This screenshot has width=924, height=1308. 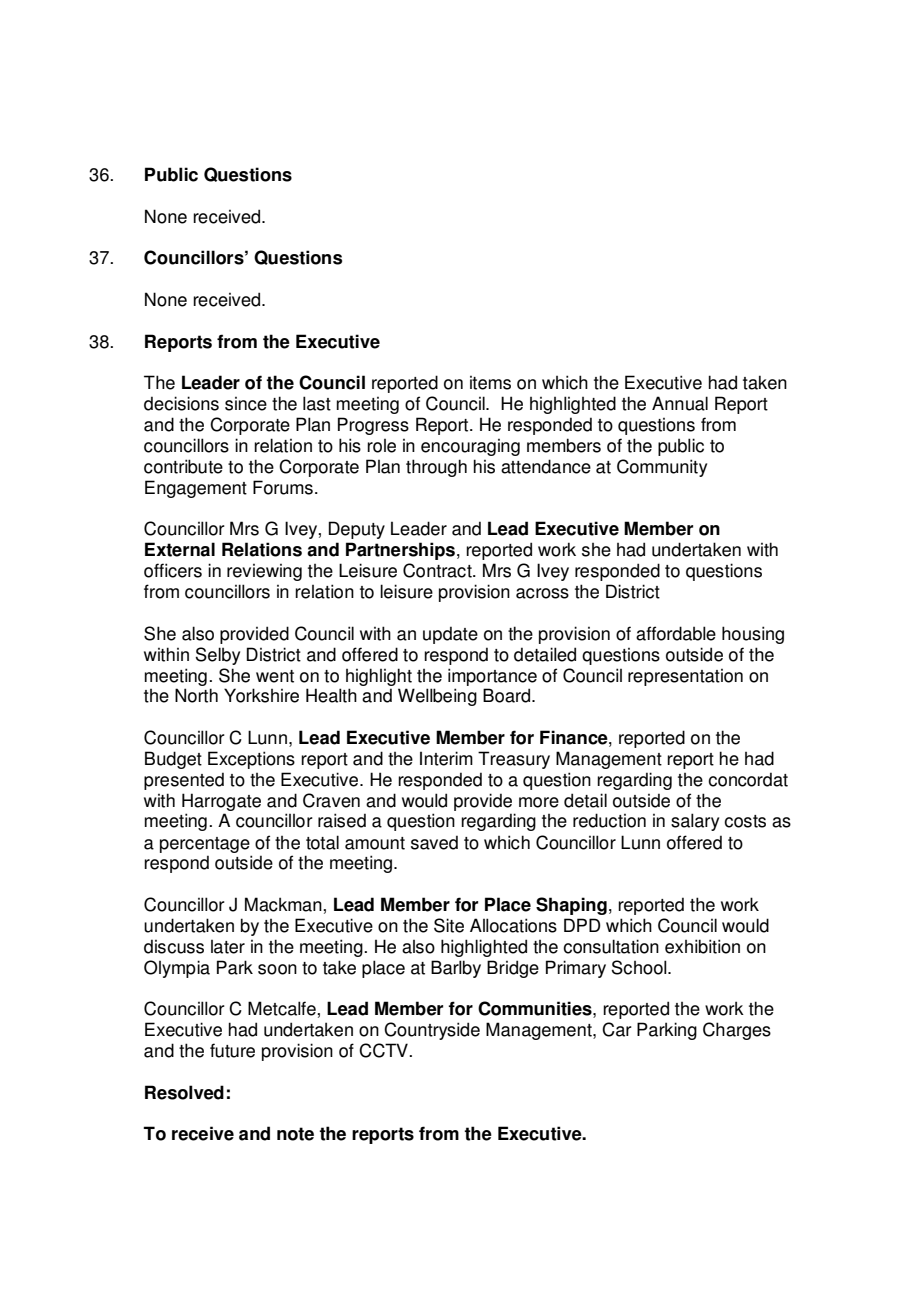 What do you see at coordinates (490, 383) in the screenshot?
I see `items` at bounding box center [490, 383].
